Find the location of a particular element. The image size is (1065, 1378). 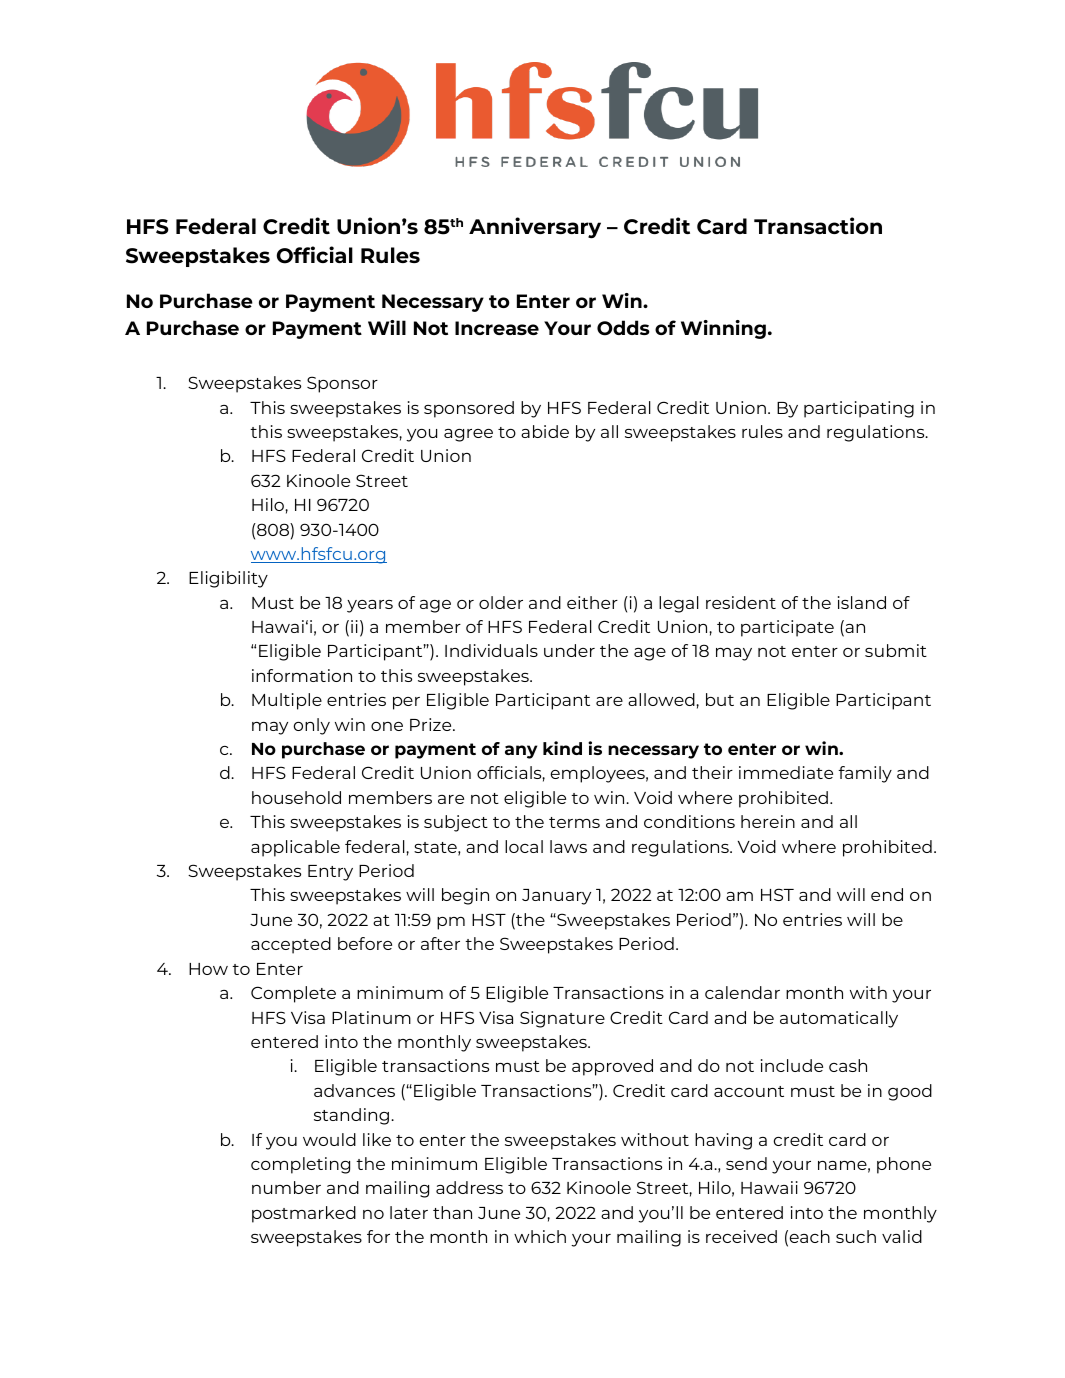

agree is located at coordinates (468, 435).
